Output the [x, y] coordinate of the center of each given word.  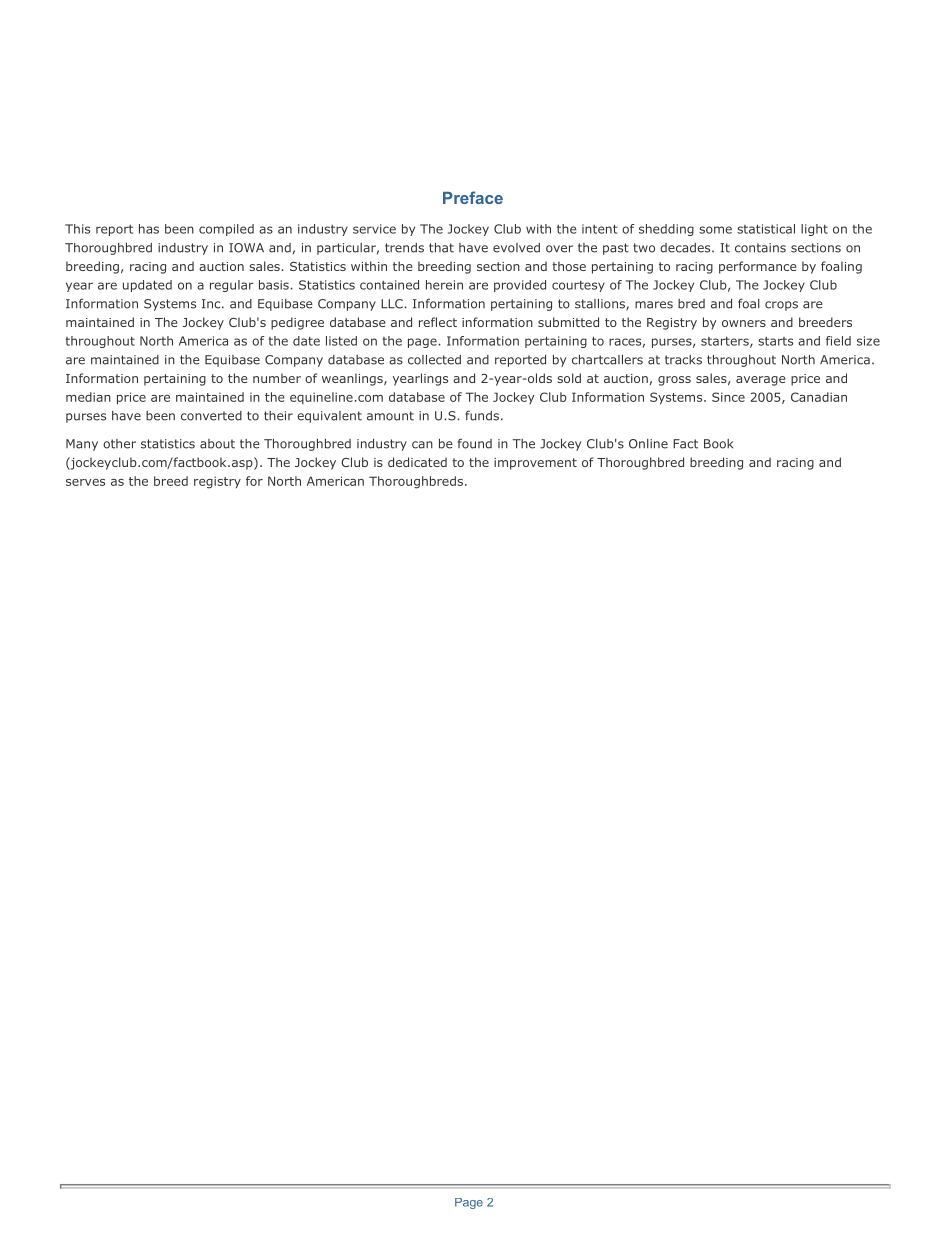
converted [211, 416]
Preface [473, 197]
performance [757, 267]
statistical [766, 229]
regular [232, 286]
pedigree [297, 323]
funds [482, 416]
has [149, 229]
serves [85, 482]
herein [444, 285]
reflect [438, 322]
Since [728, 397]
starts [775, 341]
